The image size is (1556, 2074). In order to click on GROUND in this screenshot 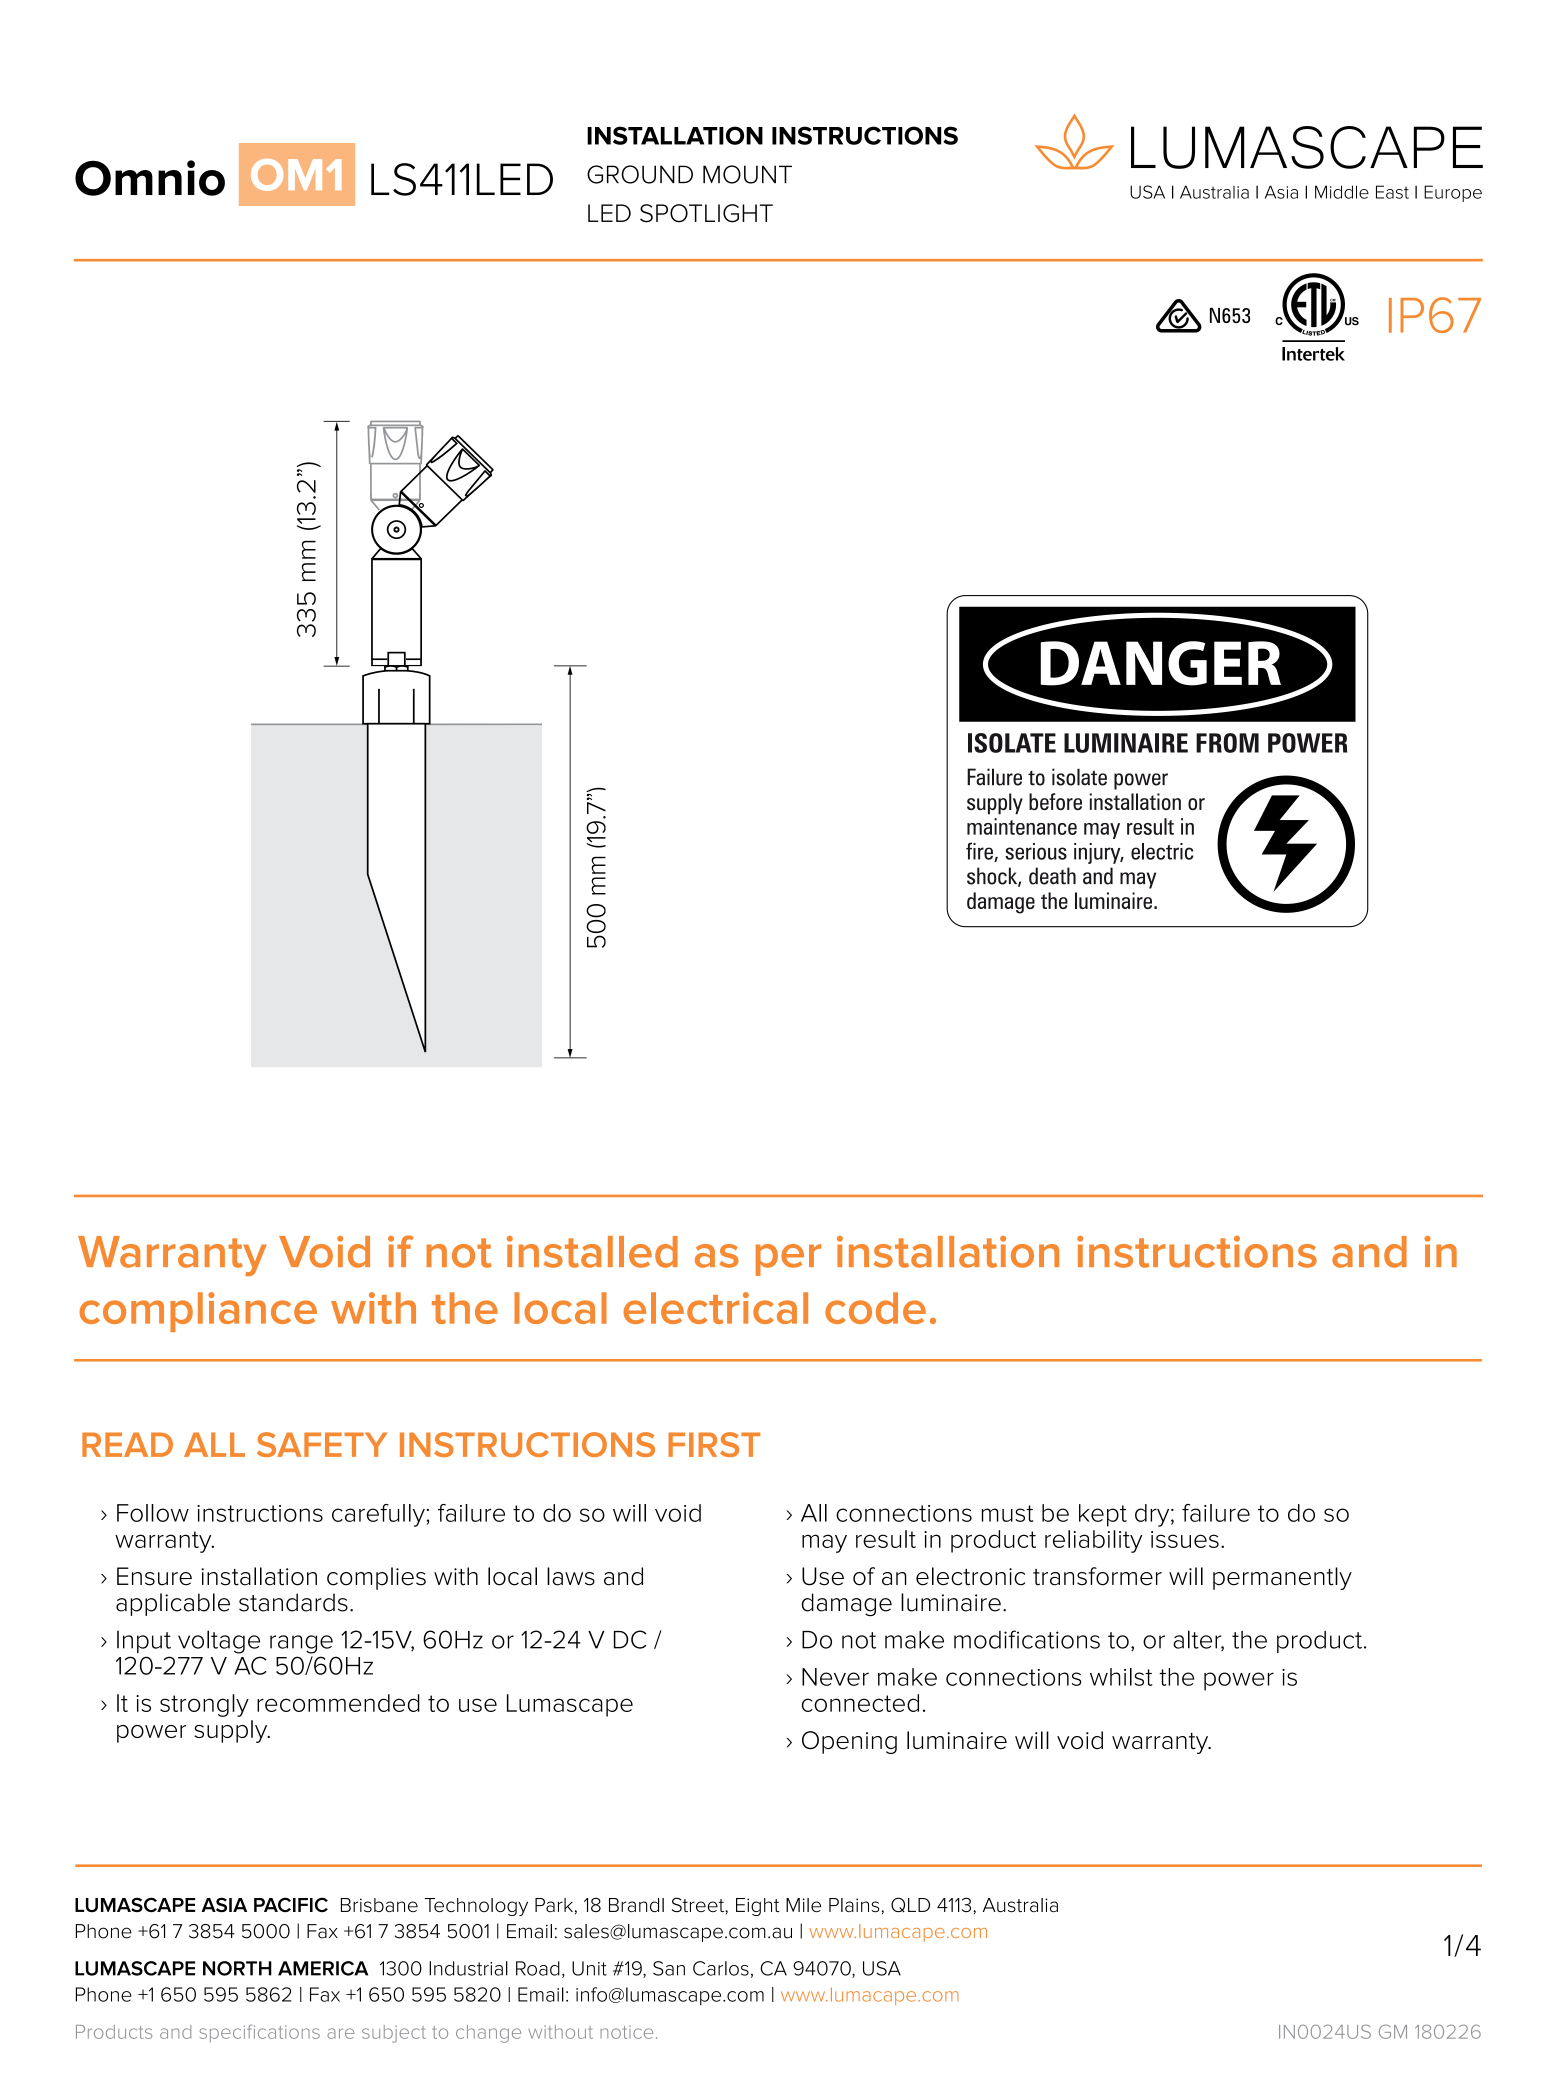, I will do `click(640, 174)`.
